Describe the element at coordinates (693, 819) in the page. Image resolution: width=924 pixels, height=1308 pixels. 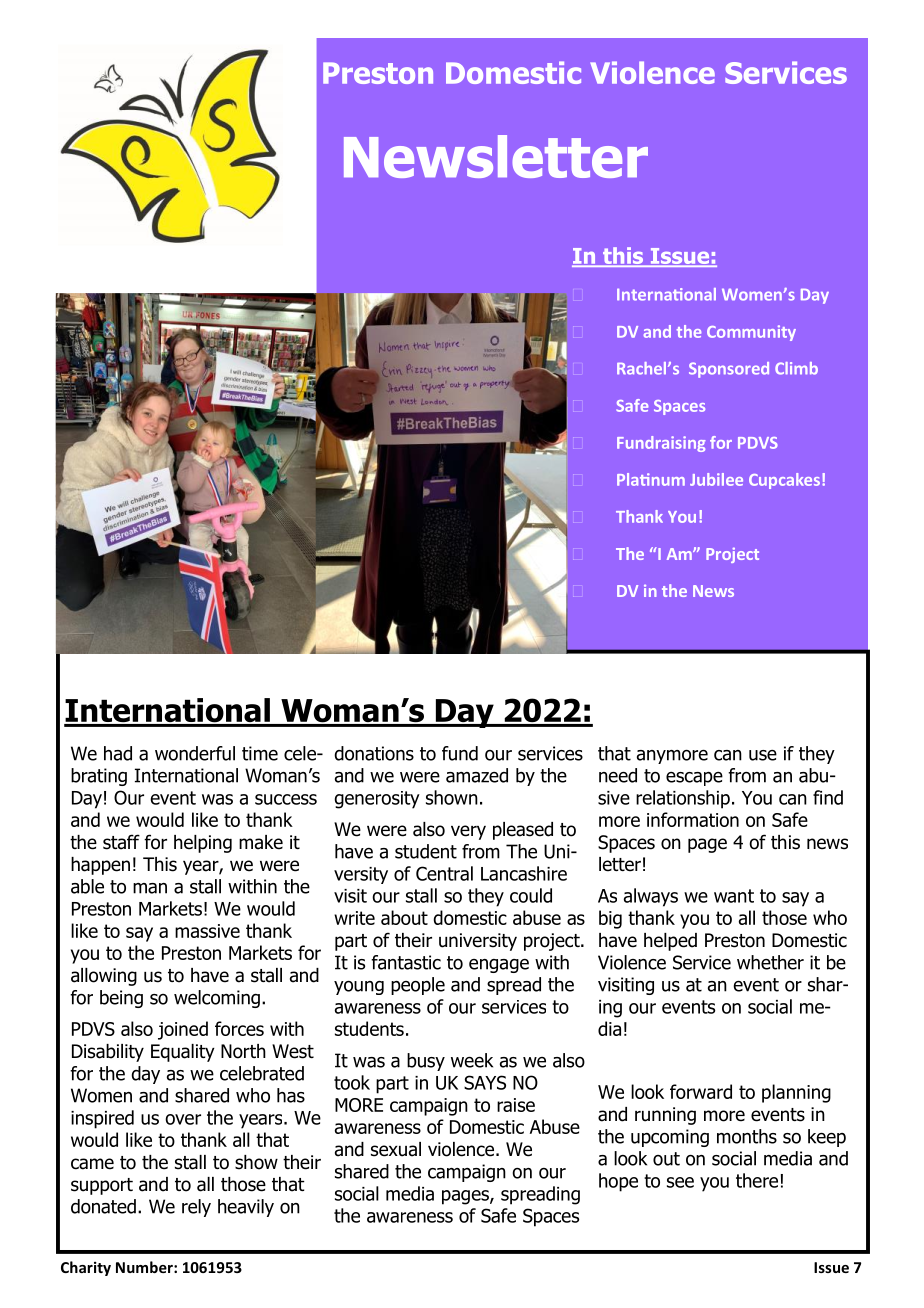
I see `information` at that location.
